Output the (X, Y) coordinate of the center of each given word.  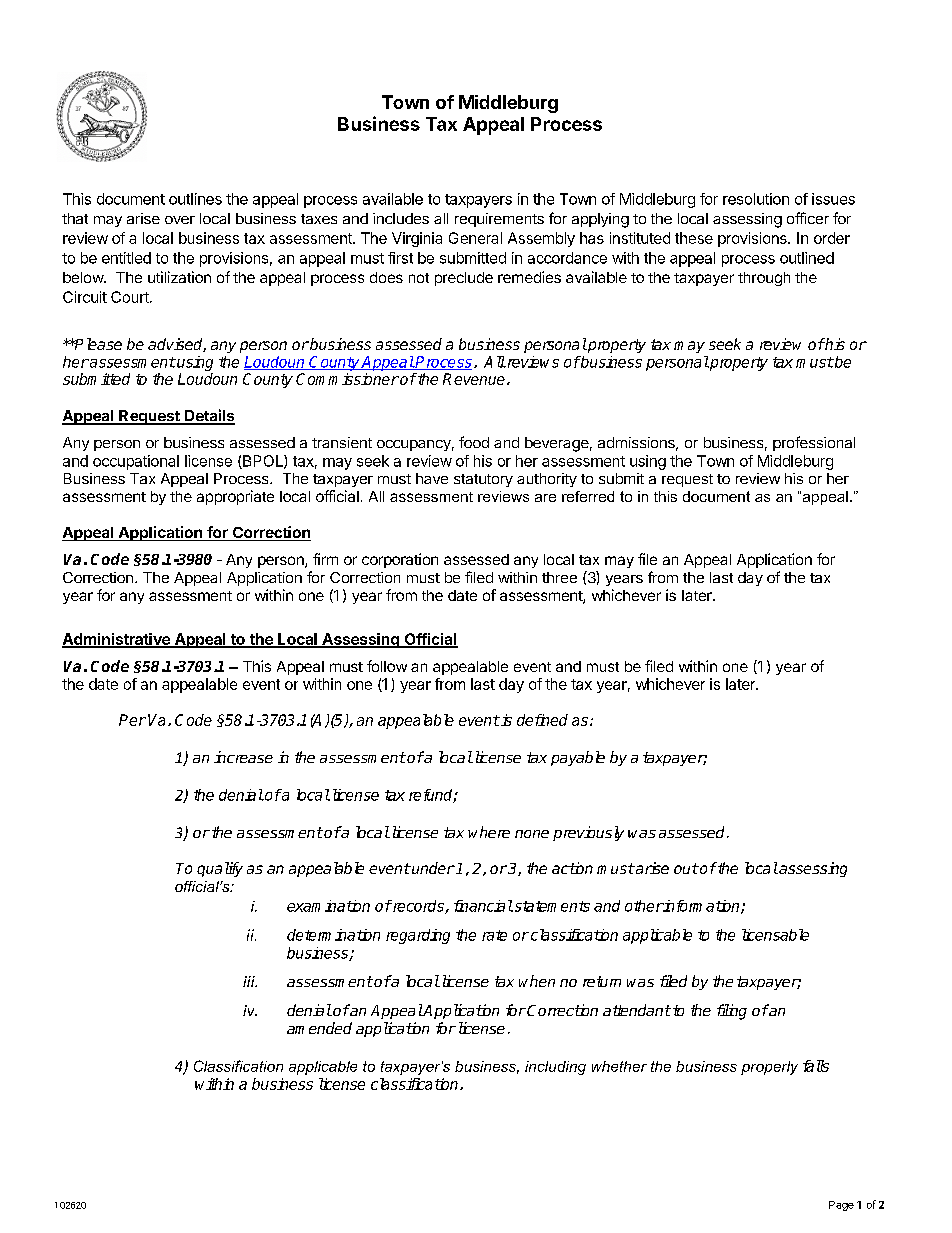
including (555, 1068)
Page (841, 1206)
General (475, 238)
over (180, 220)
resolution (756, 199)
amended (319, 1028)
